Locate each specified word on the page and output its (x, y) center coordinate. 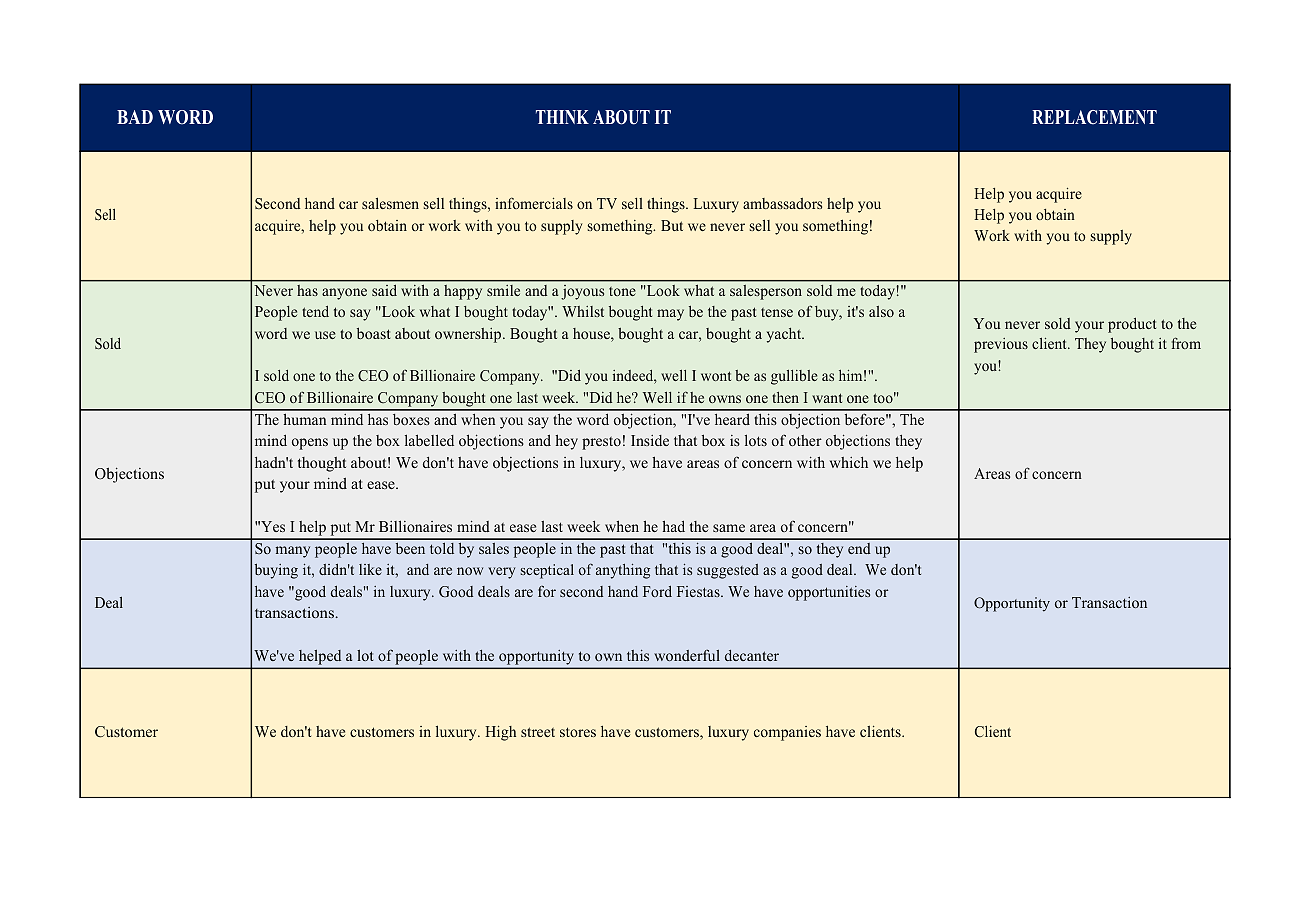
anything (623, 571)
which (849, 462)
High (500, 733)
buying (276, 571)
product (1132, 325)
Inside (650, 440)
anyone (344, 294)
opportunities (829, 593)
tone (622, 291)
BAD (135, 117)
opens (310, 444)
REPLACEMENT (1094, 117)
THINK (562, 117)
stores (578, 732)
